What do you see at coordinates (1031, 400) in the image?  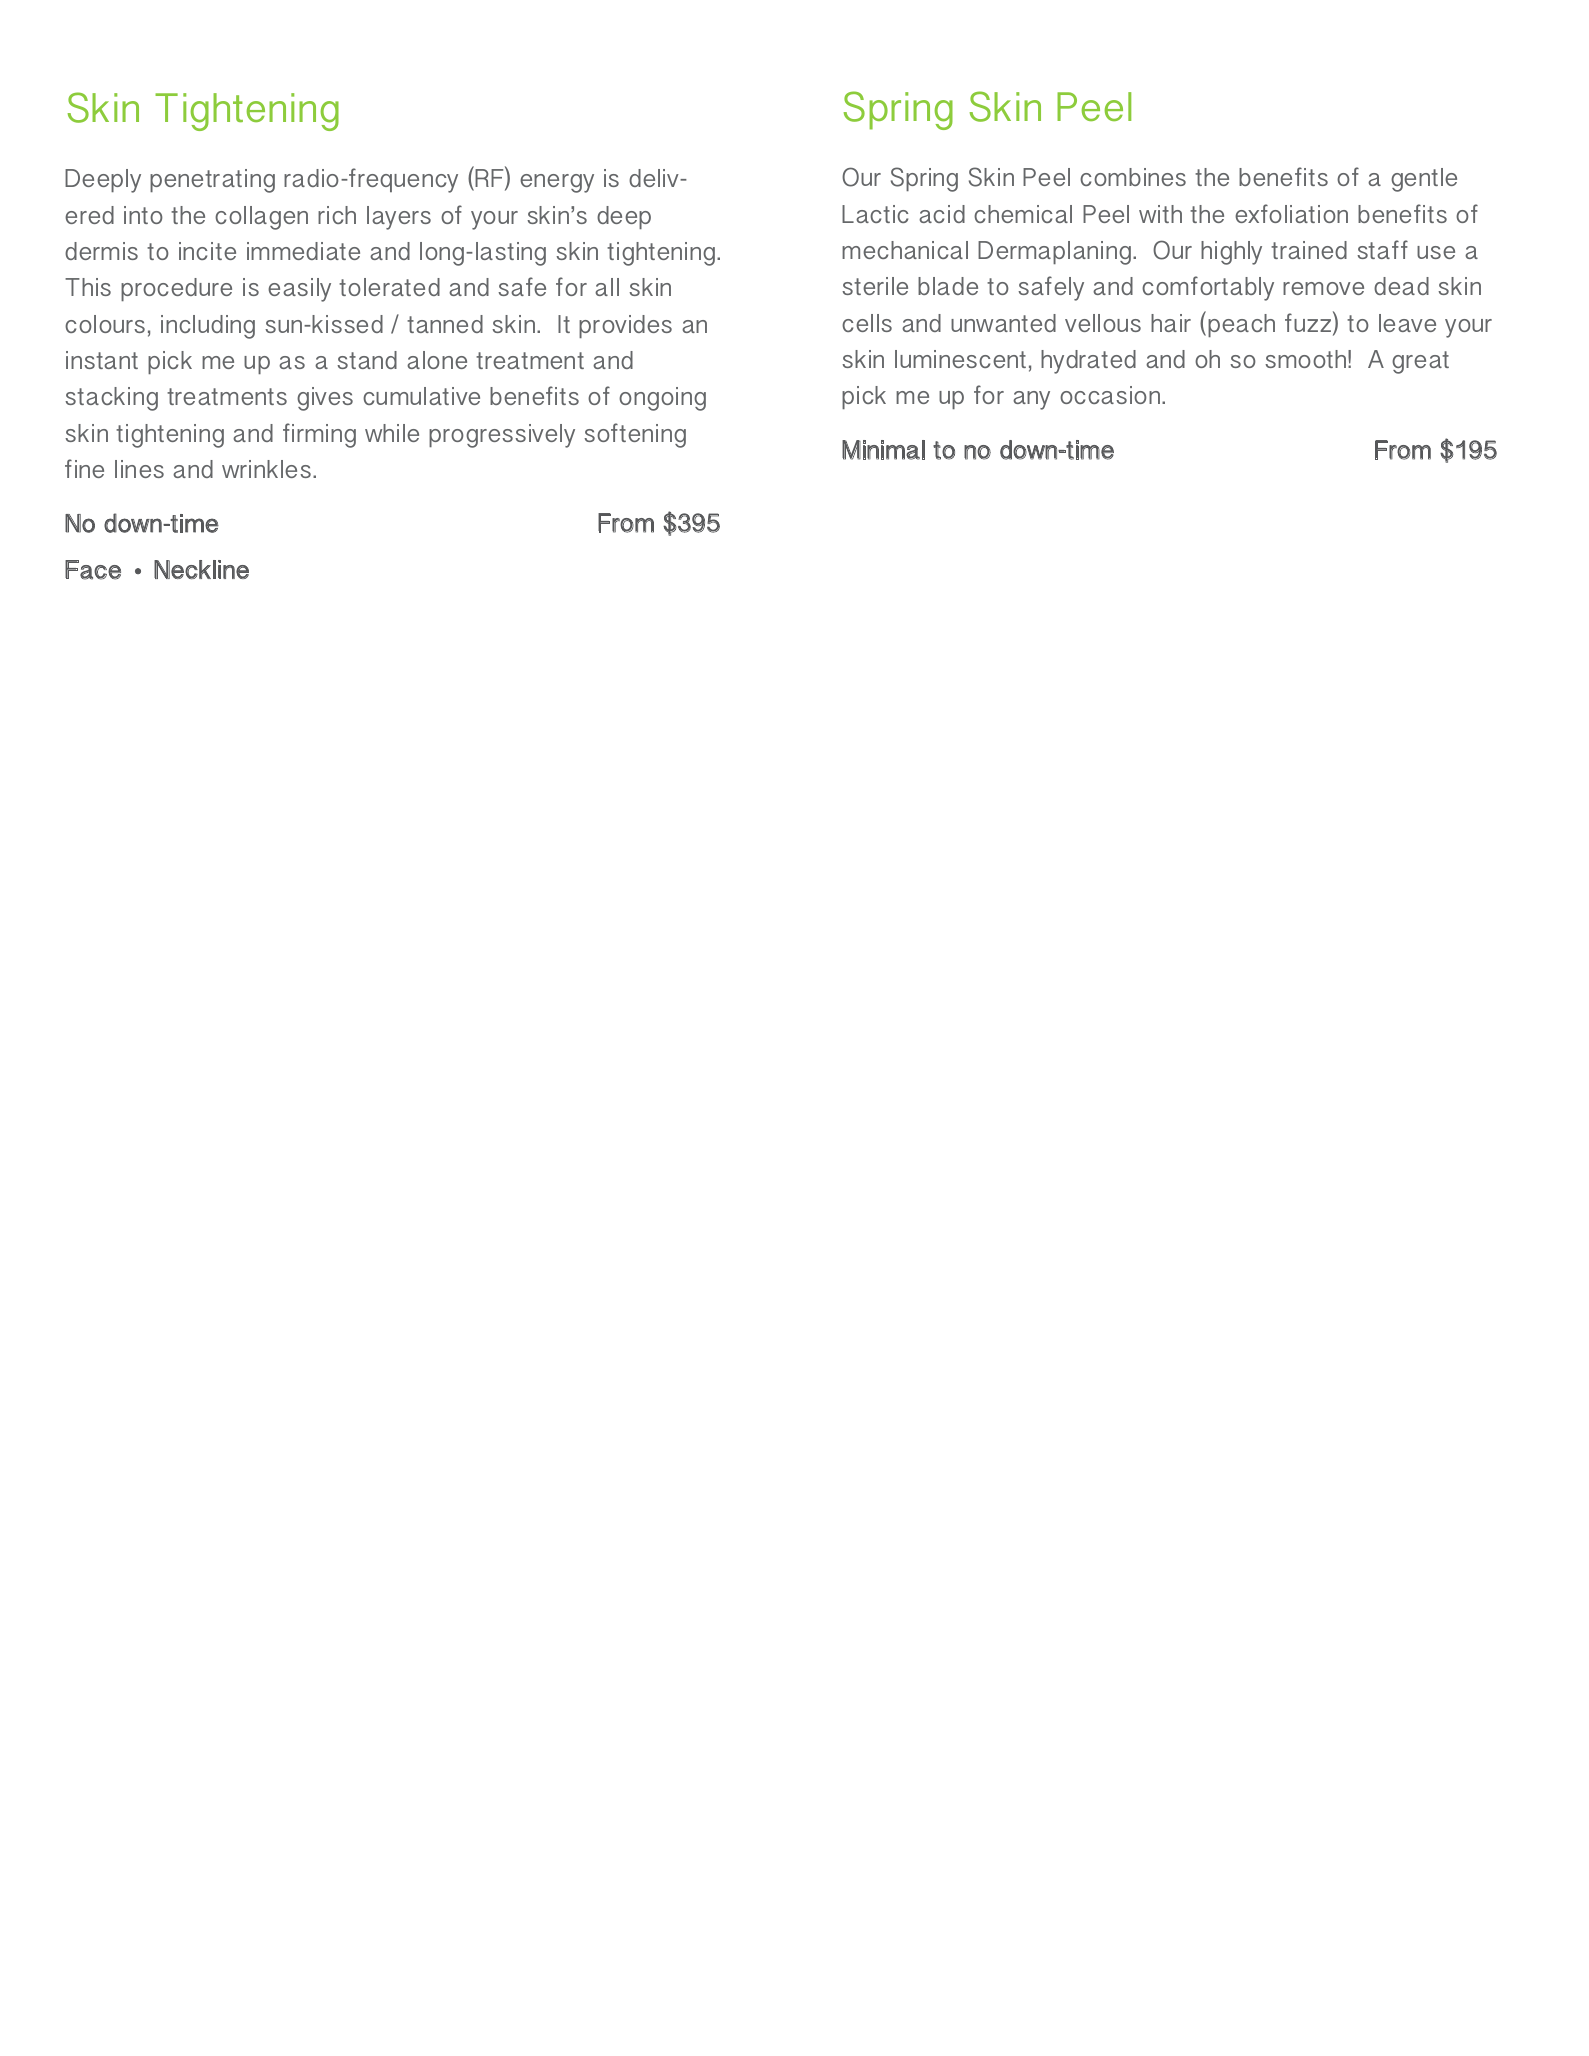 I see `any` at bounding box center [1031, 400].
